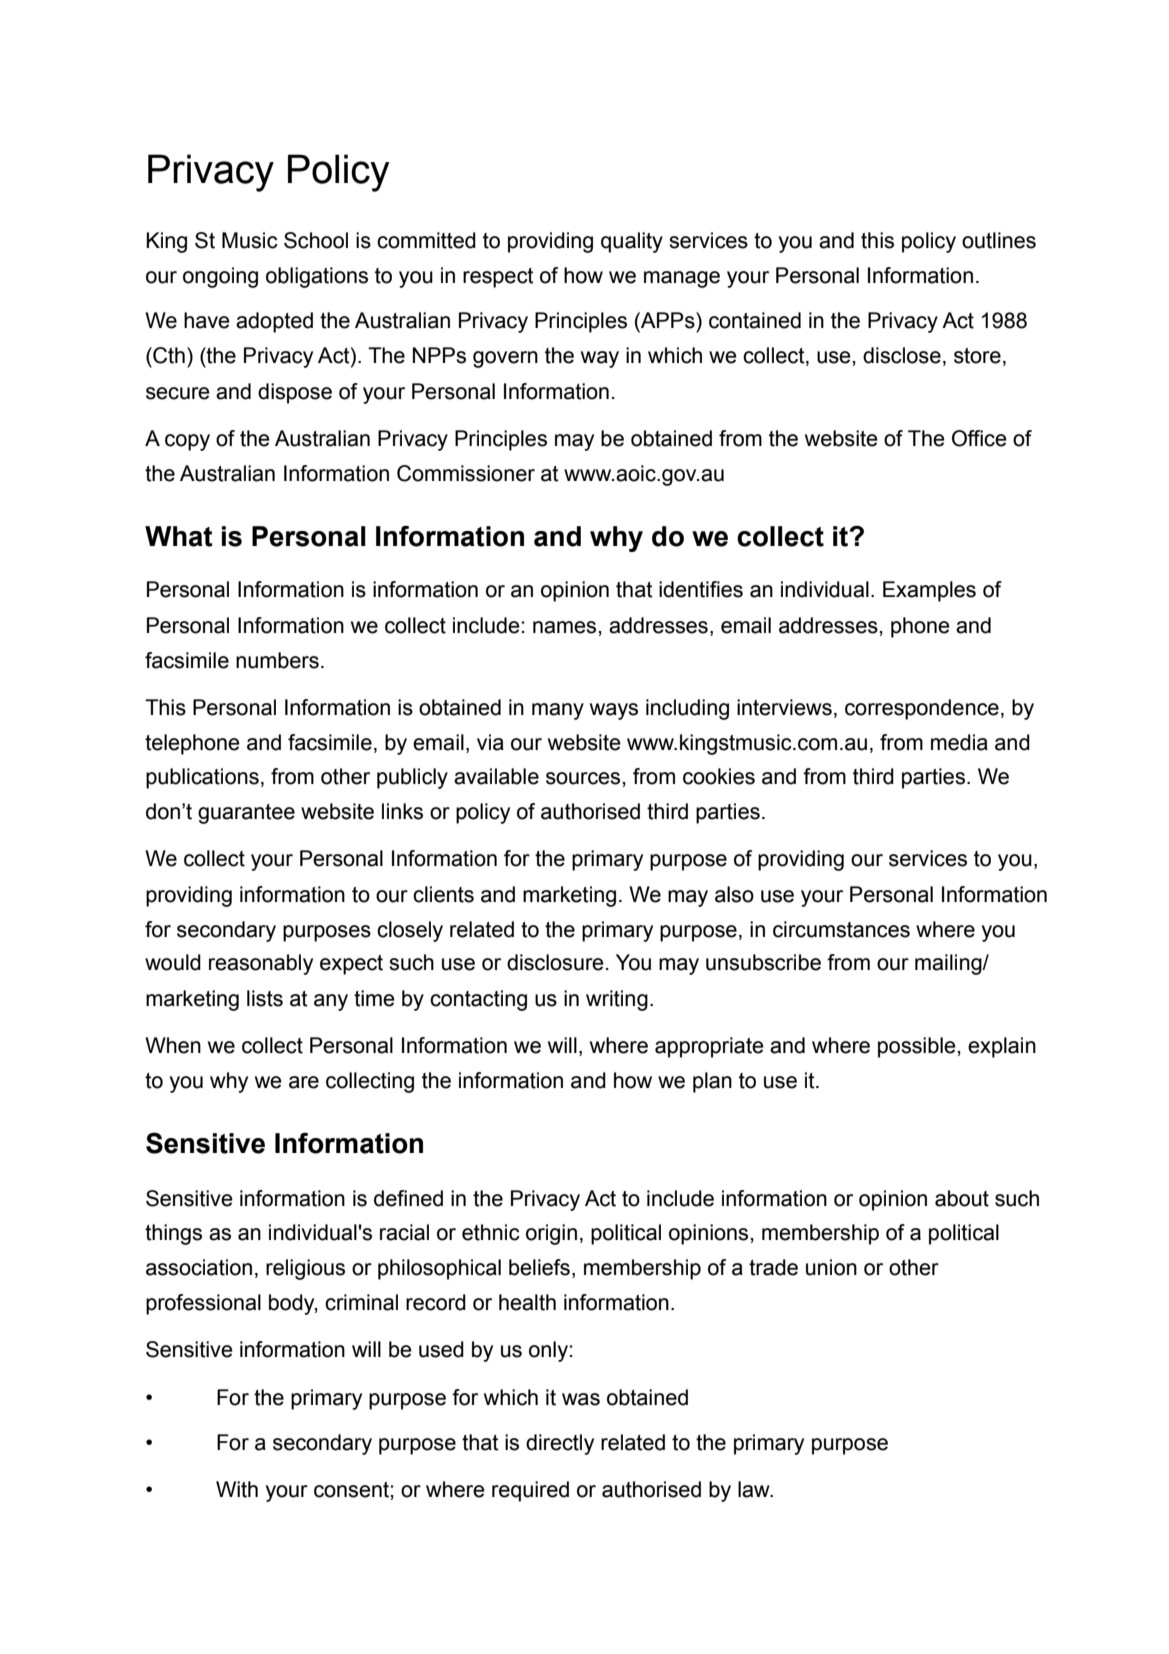  What do you see at coordinates (632, 242) in the image?
I see `quality` at bounding box center [632, 242].
